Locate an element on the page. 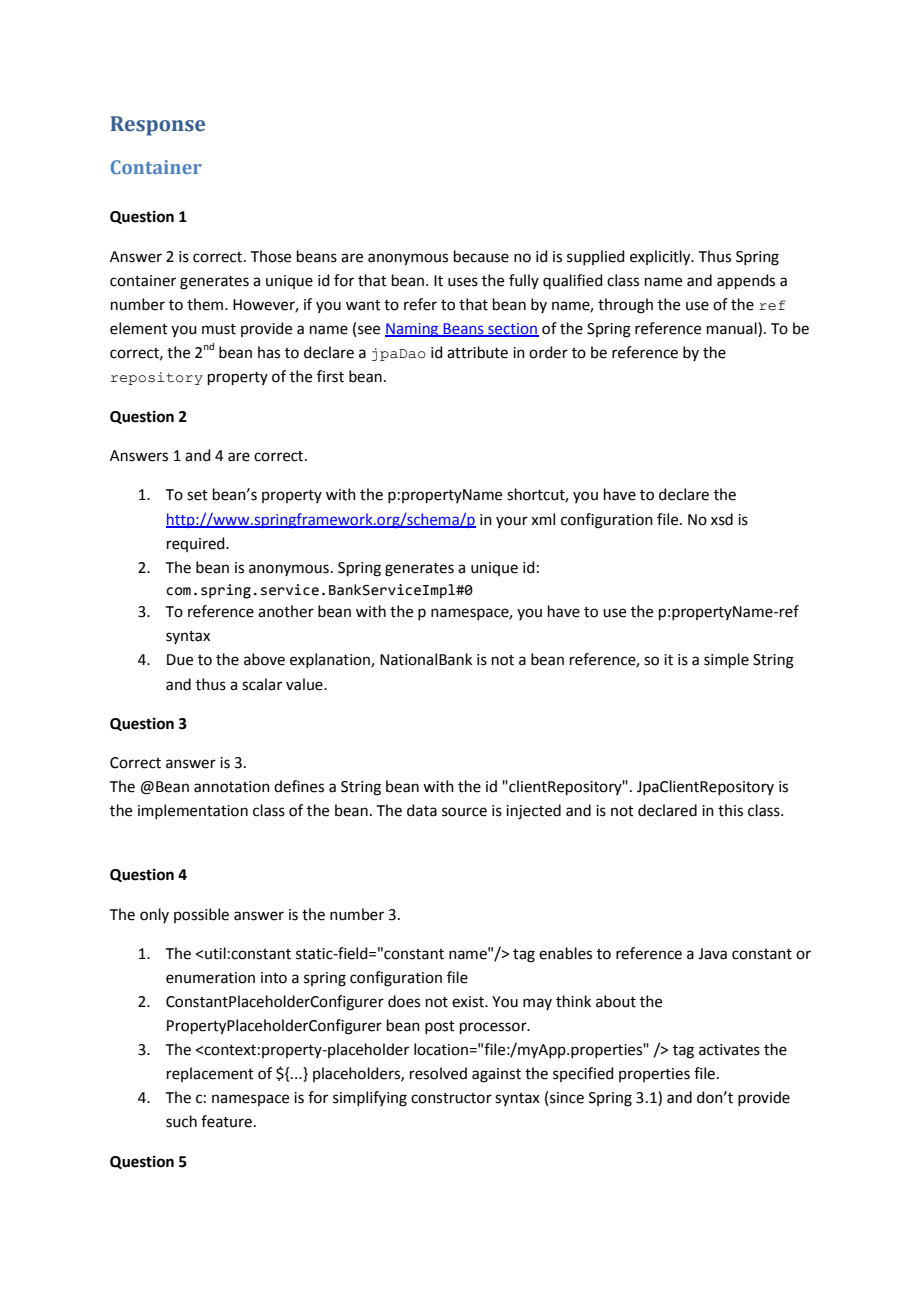 This image has width=924, height=1308. replacement is located at coordinates (210, 1074).
